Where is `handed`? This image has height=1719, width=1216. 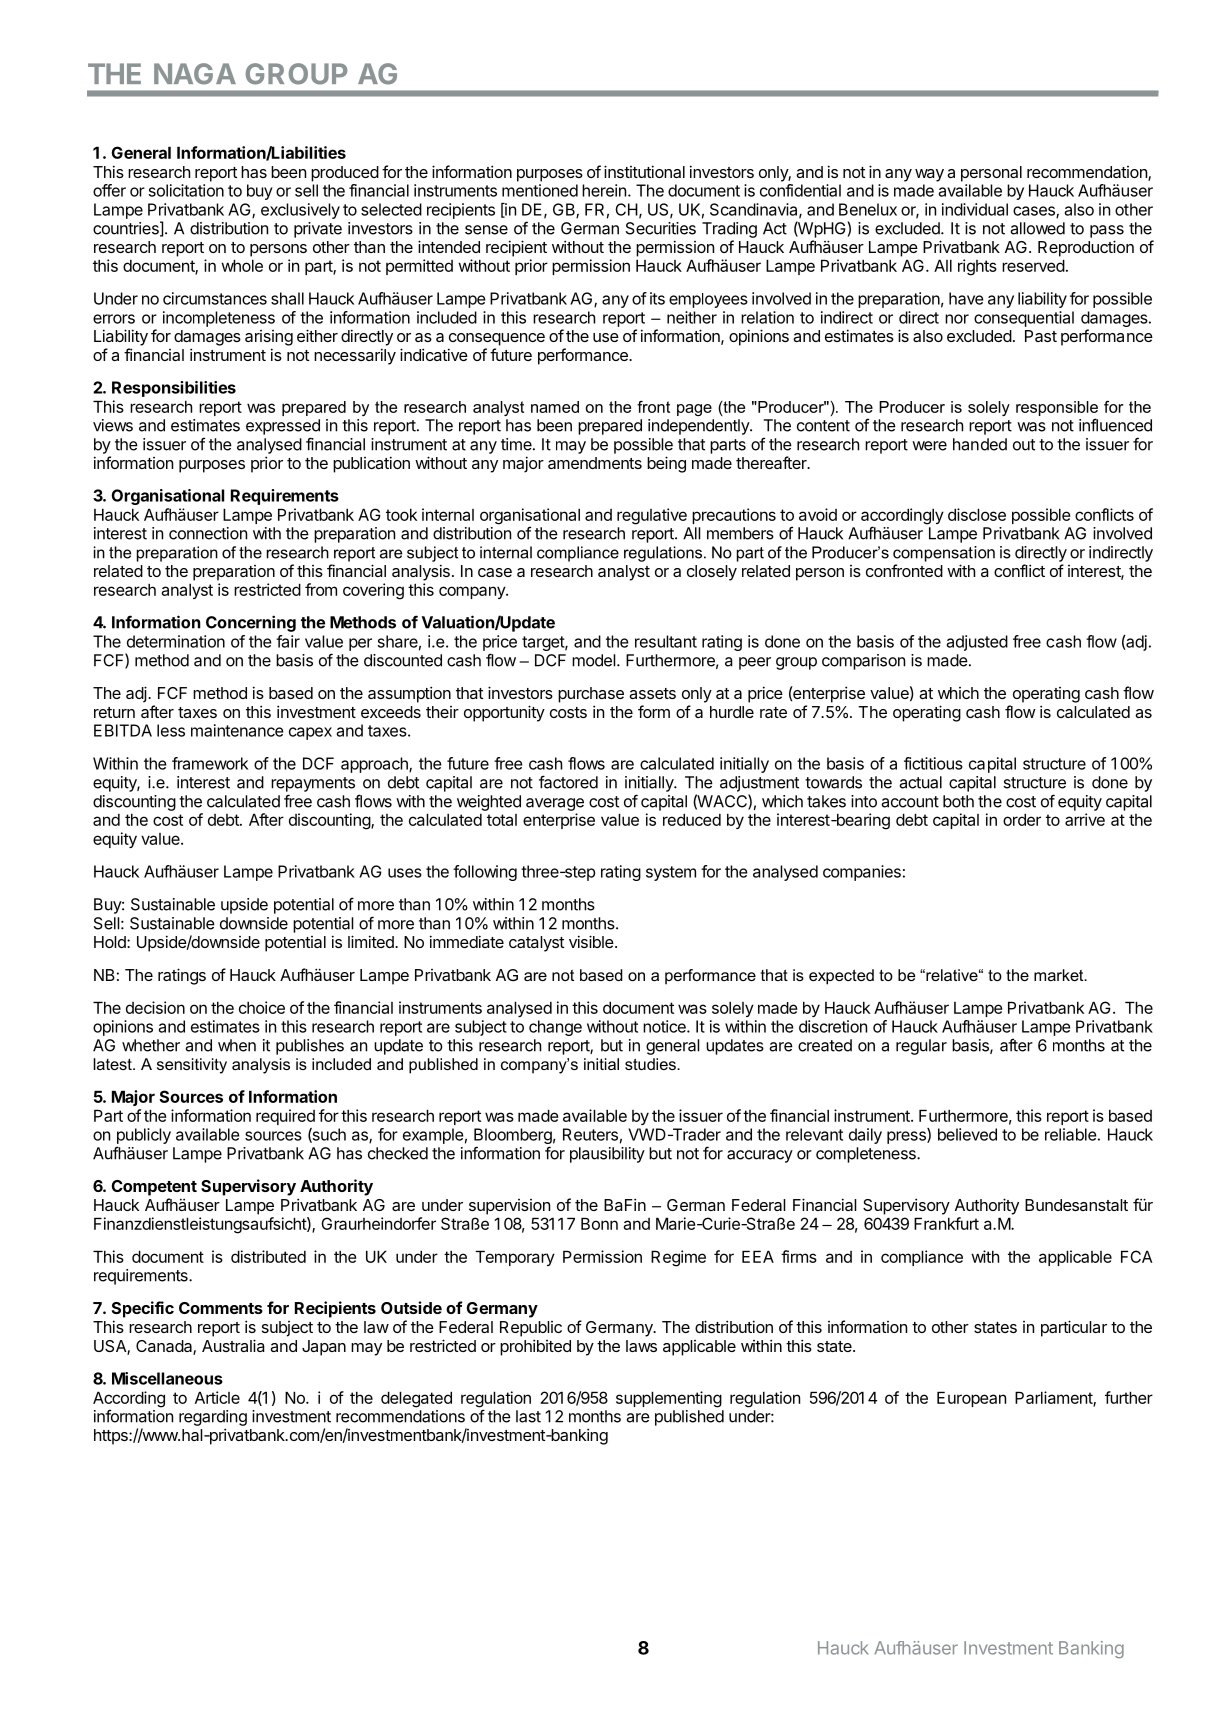 handed is located at coordinates (980, 444).
